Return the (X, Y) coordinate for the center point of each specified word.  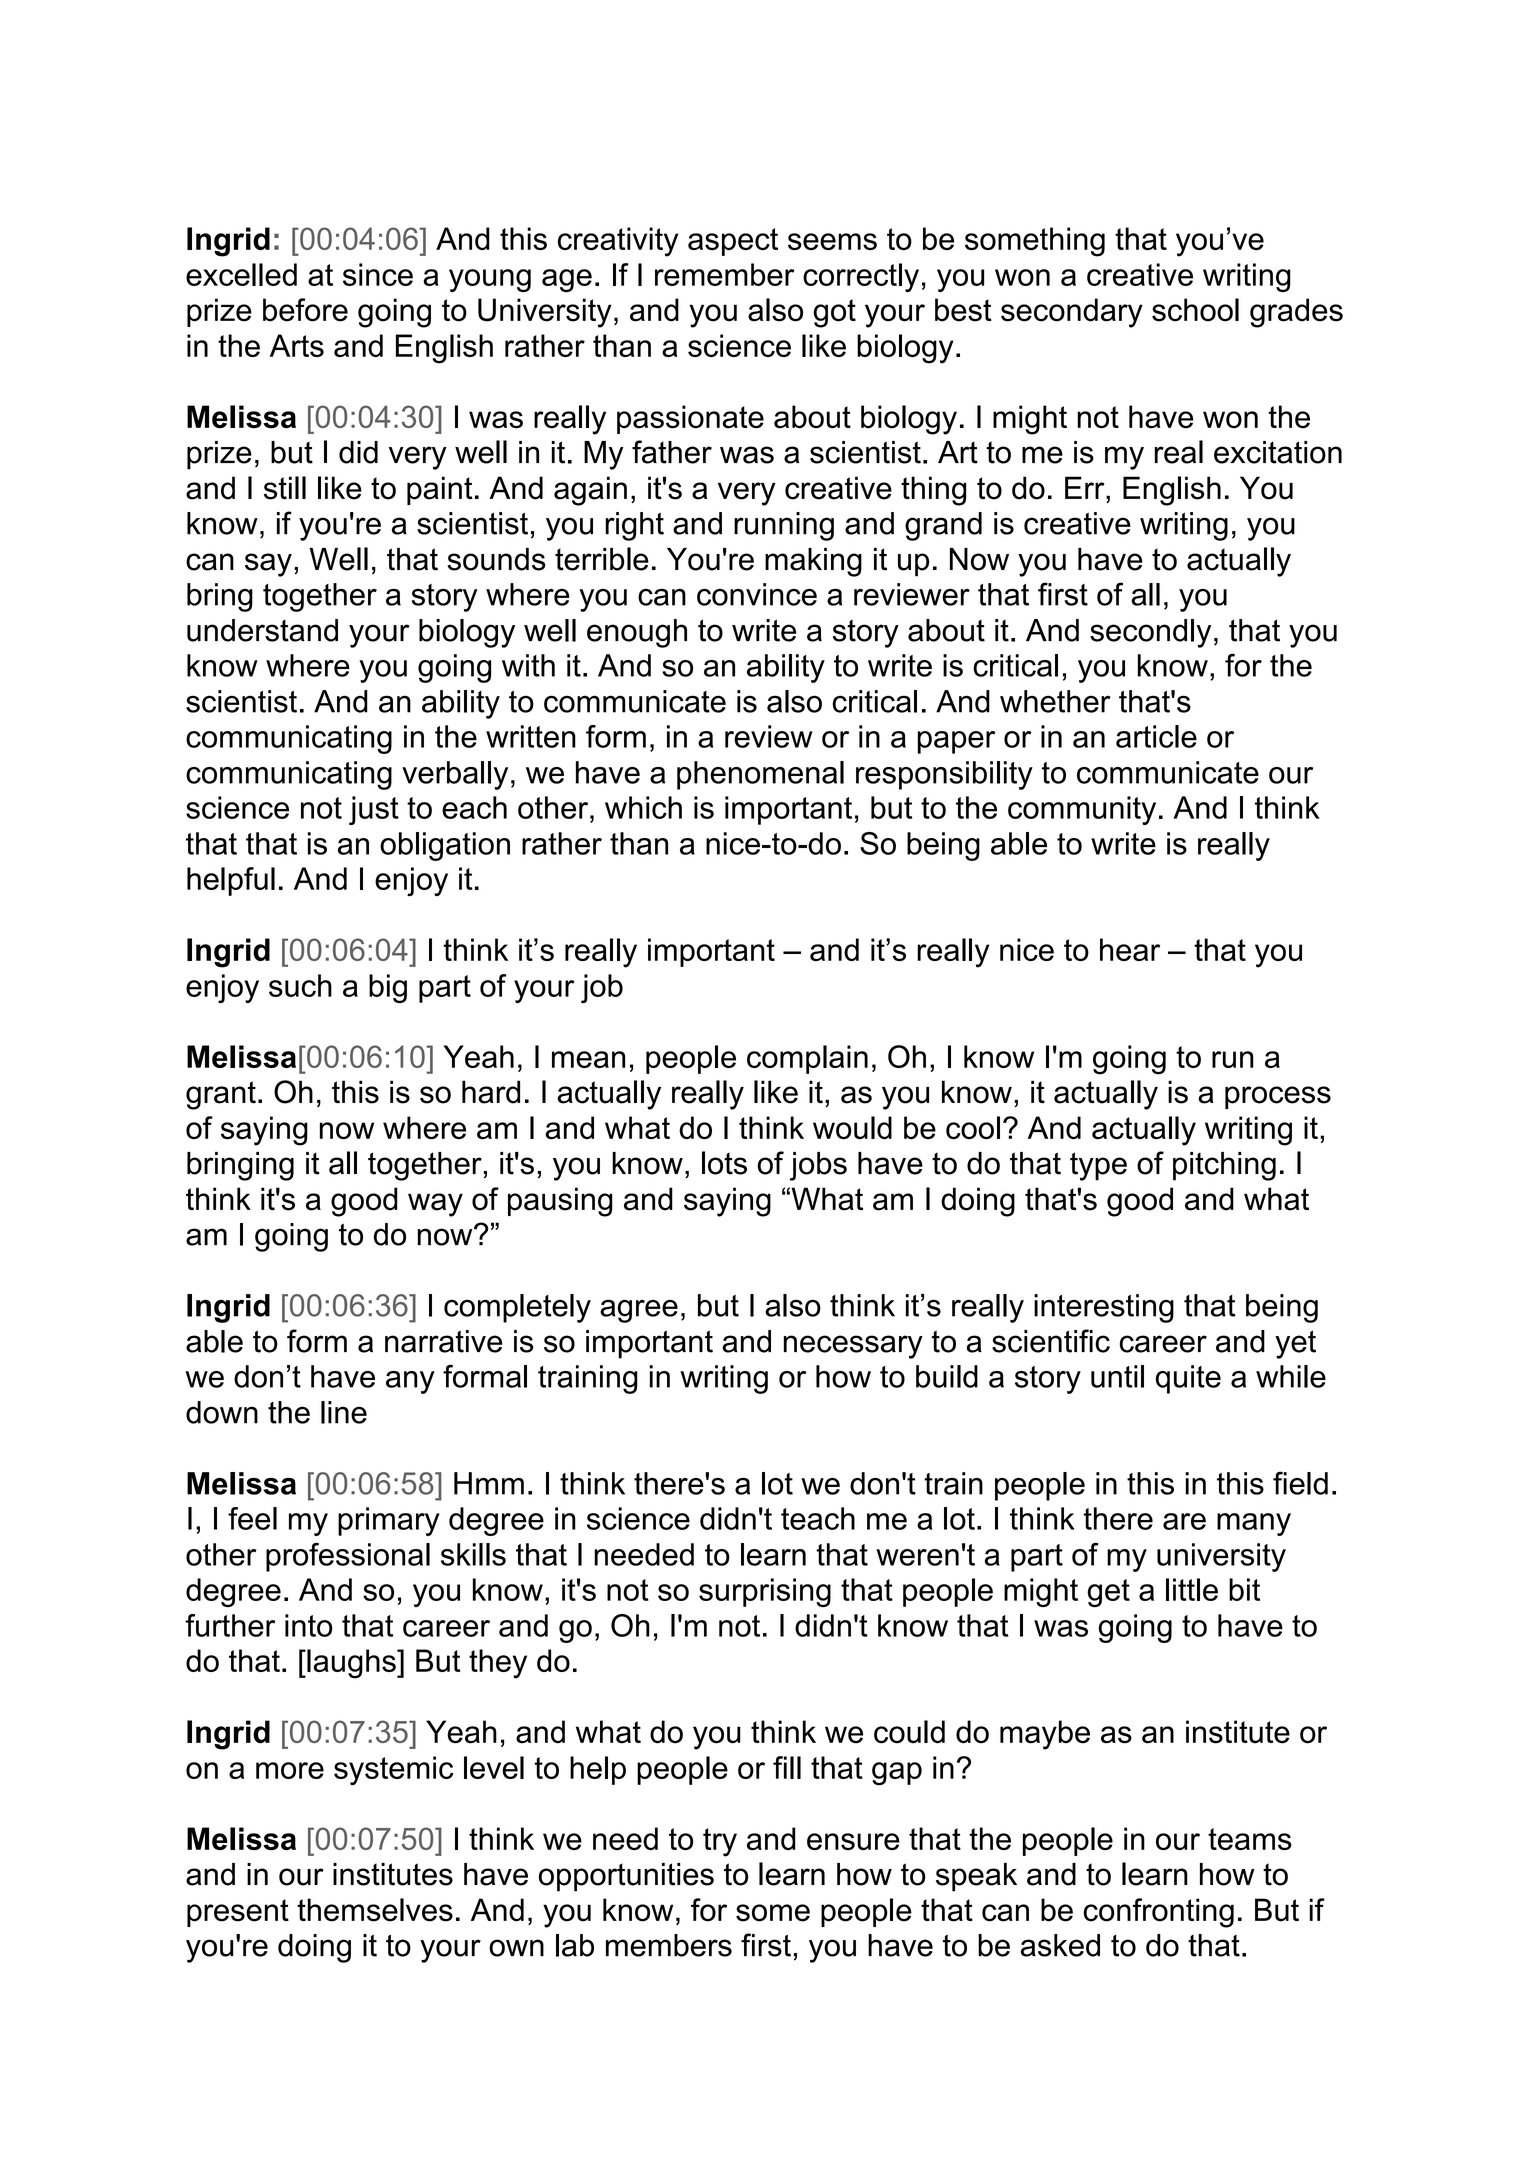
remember (724, 274)
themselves (375, 1910)
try (720, 1842)
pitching (1224, 1166)
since (378, 274)
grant (221, 1095)
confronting (1159, 1913)
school (1195, 310)
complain (807, 1059)
